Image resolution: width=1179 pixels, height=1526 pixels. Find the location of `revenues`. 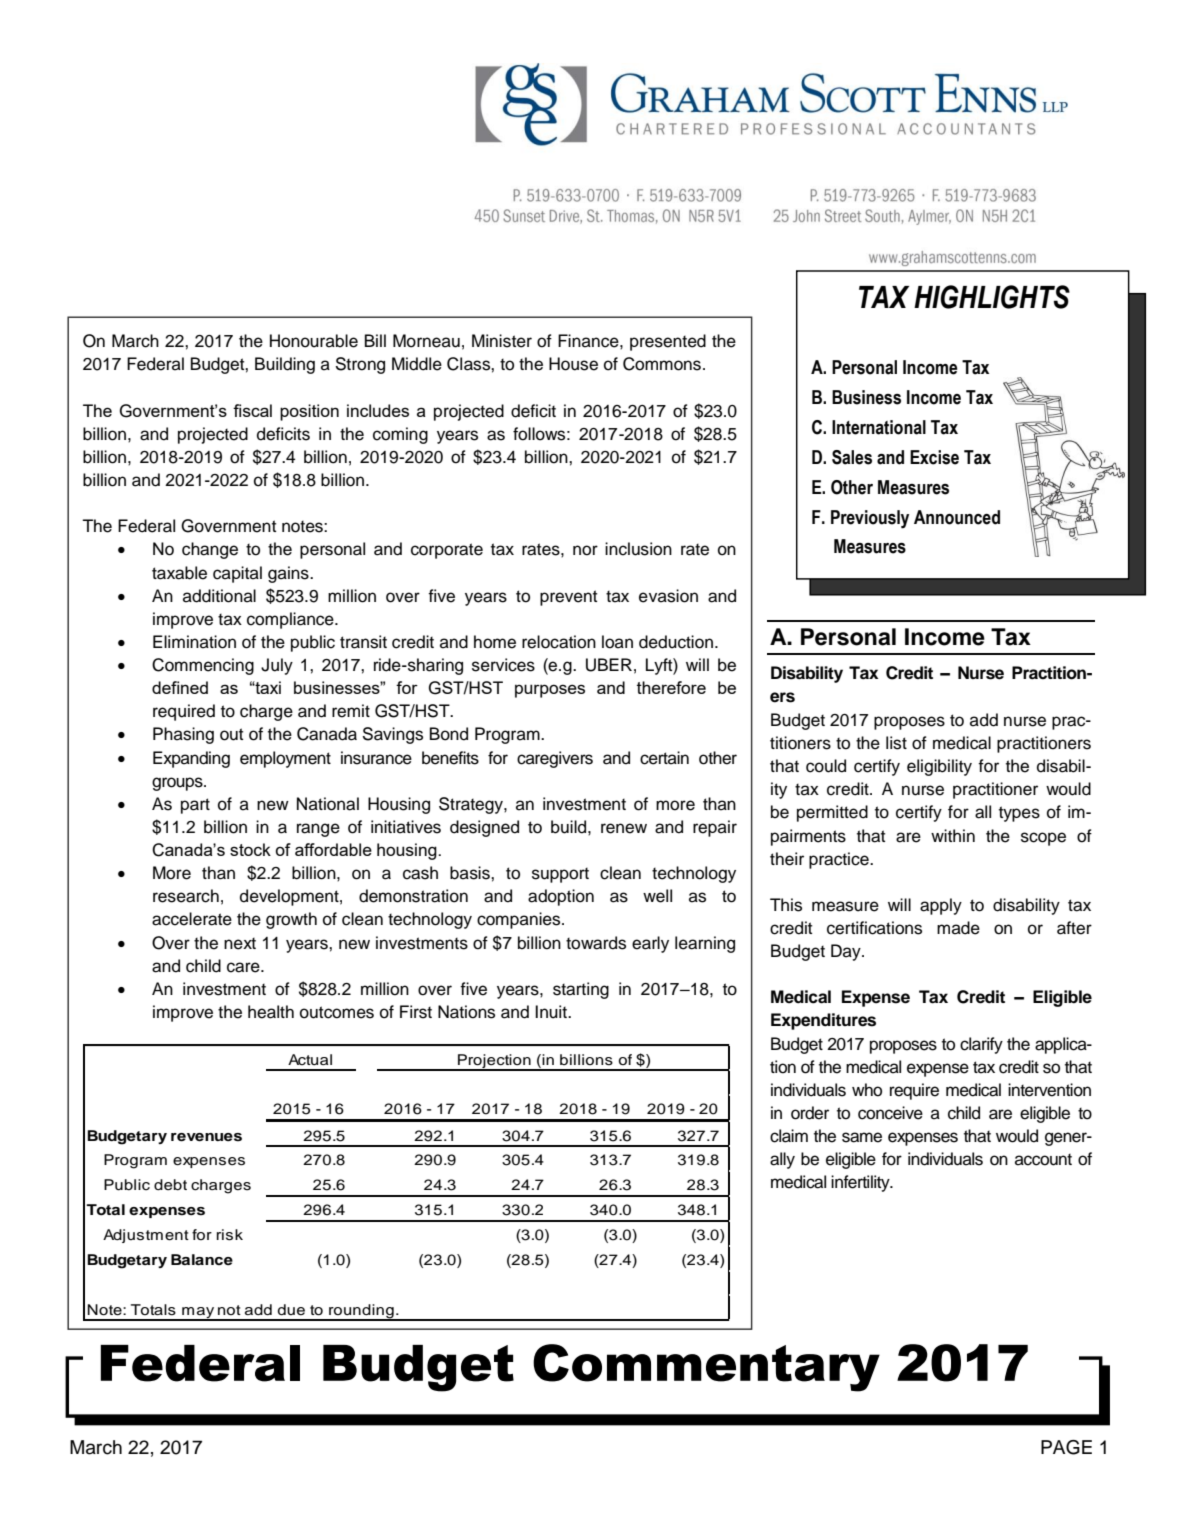

revenues is located at coordinates (206, 1137).
